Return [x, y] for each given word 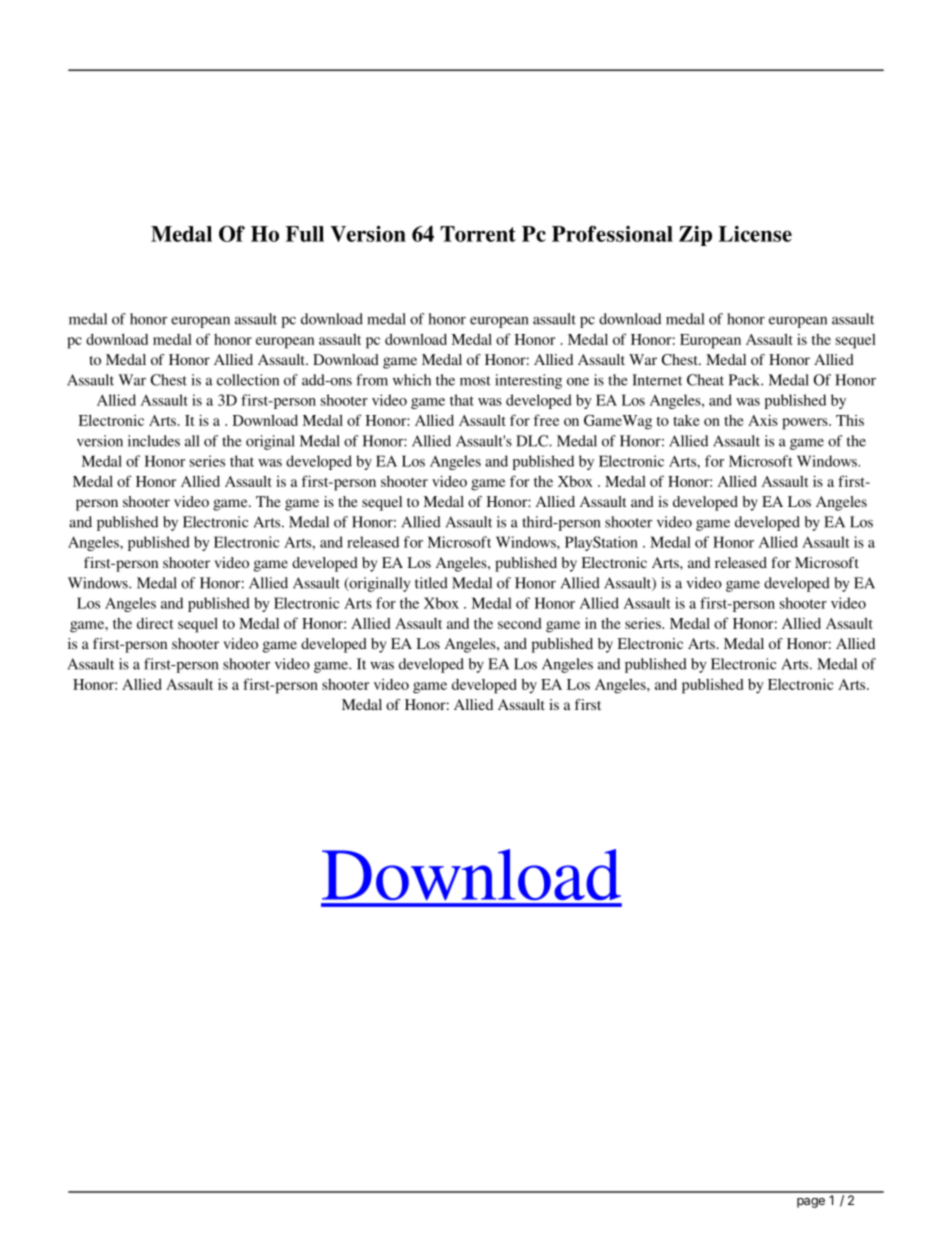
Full [305, 234]
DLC [533, 441]
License [755, 234]
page [811, 1203]
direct [155, 623]
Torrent [478, 234]
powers [806, 424]
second [519, 623]
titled [431, 583]
